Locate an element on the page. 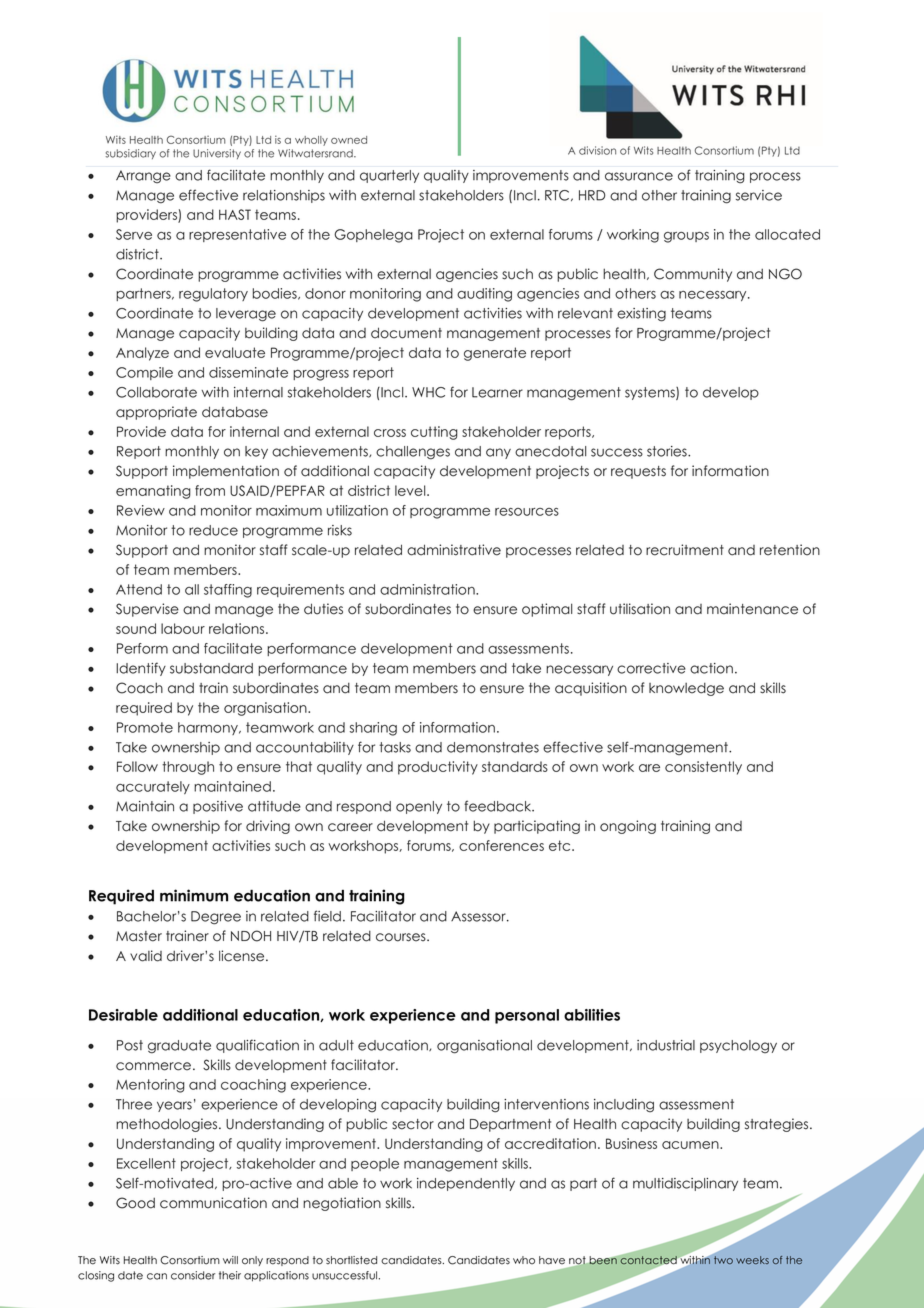  administrative is located at coordinates (454, 550).
